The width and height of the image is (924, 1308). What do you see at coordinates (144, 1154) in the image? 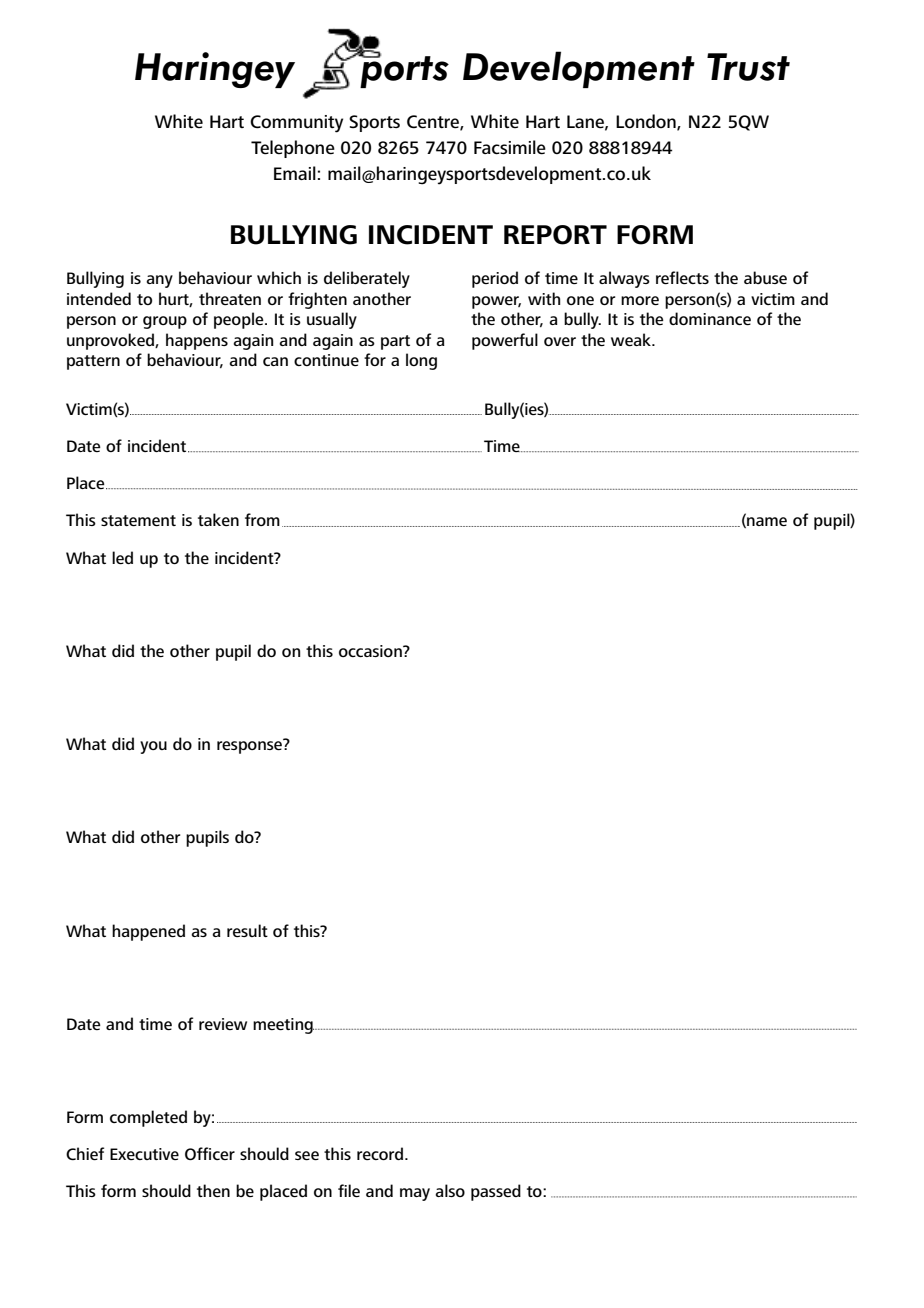
I see `Executive` at bounding box center [144, 1154].
